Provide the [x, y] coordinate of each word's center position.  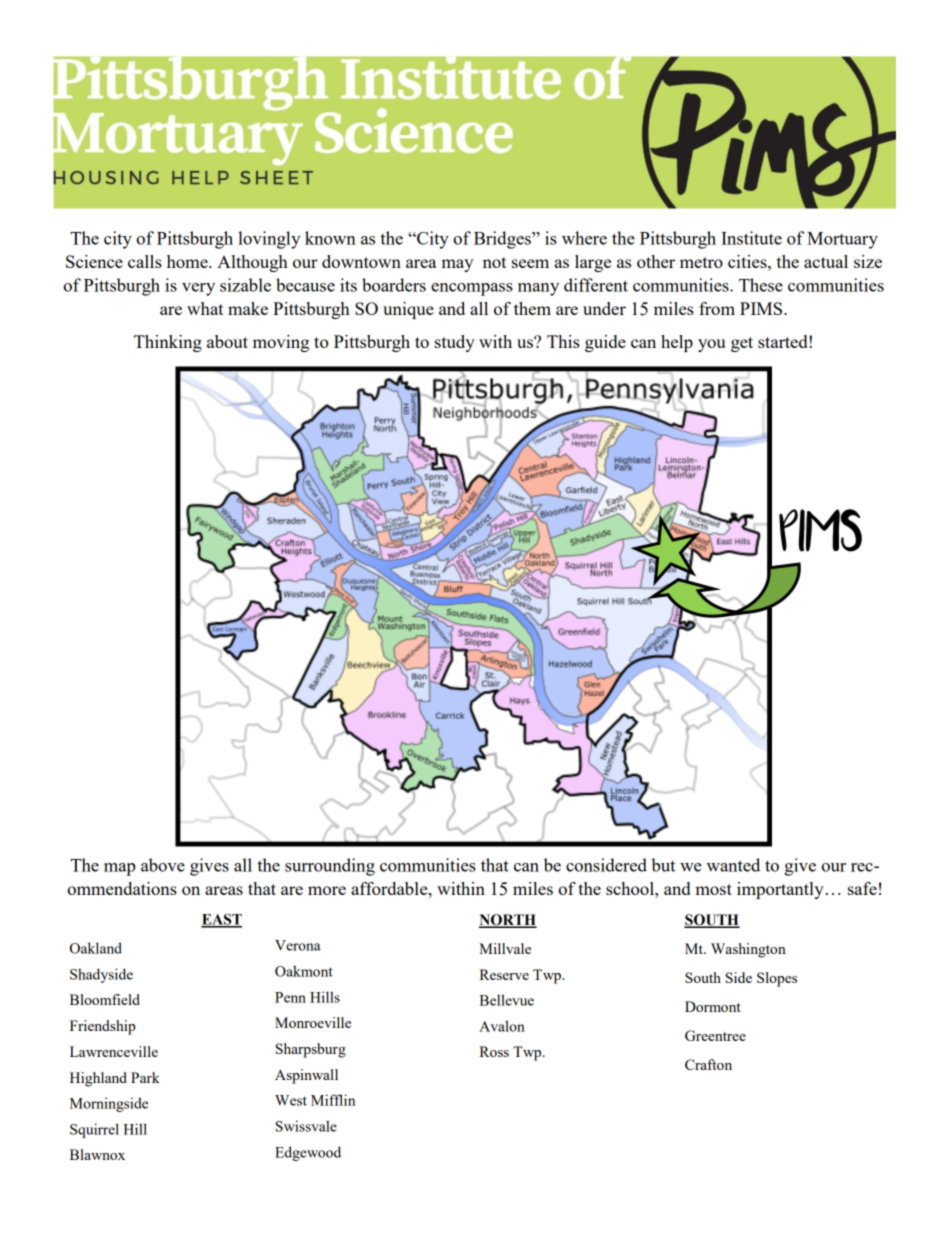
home [188, 261]
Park [145, 1077]
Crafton [708, 1064]
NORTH [508, 921]
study [455, 343]
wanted [733, 865]
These [761, 285]
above [163, 865]
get [742, 344]
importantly [780, 890]
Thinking [168, 343]
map [119, 869]
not [494, 262]
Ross [494, 1051]
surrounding [330, 867]
